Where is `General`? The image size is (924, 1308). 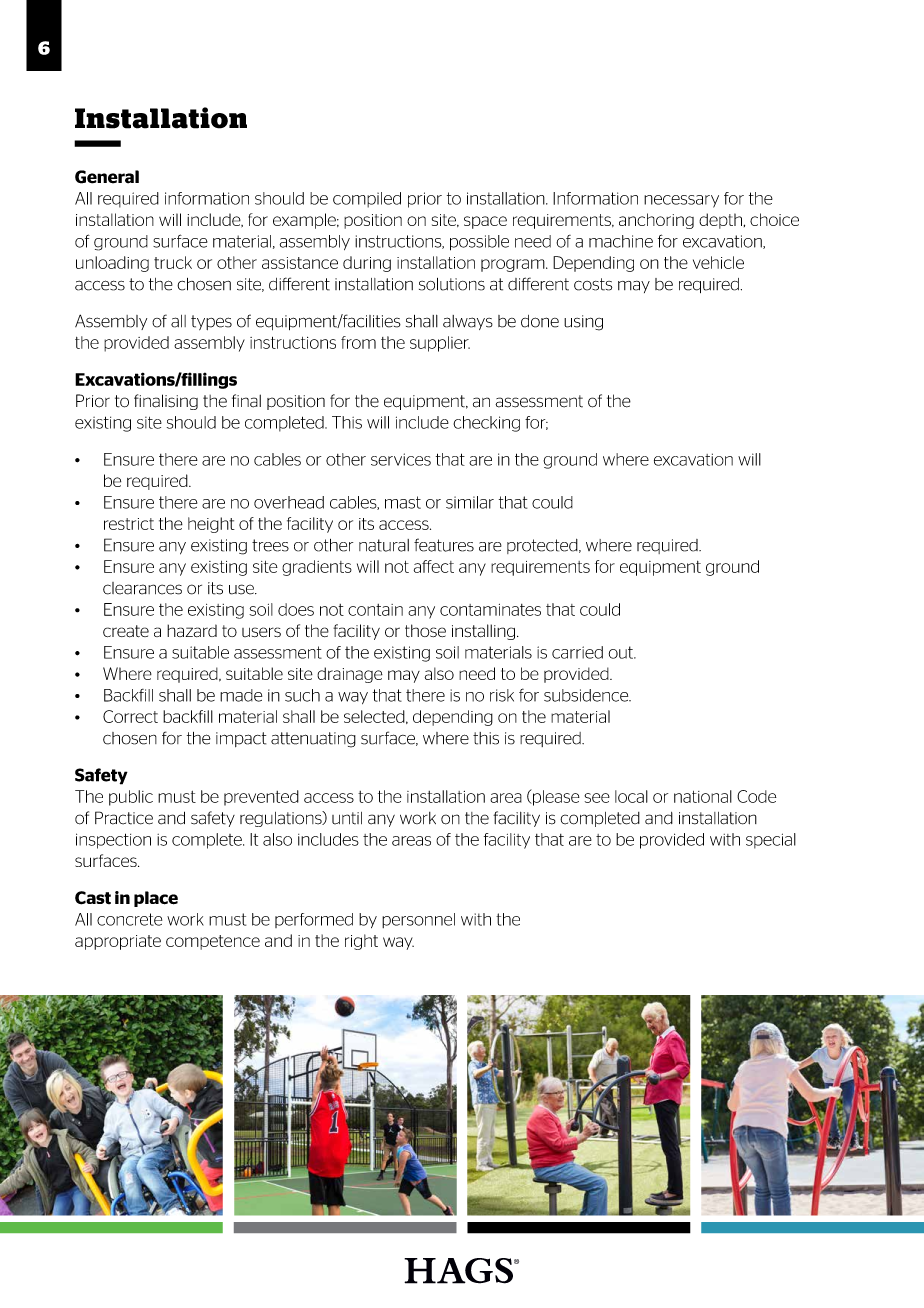
General is located at coordinates (107, 177).
